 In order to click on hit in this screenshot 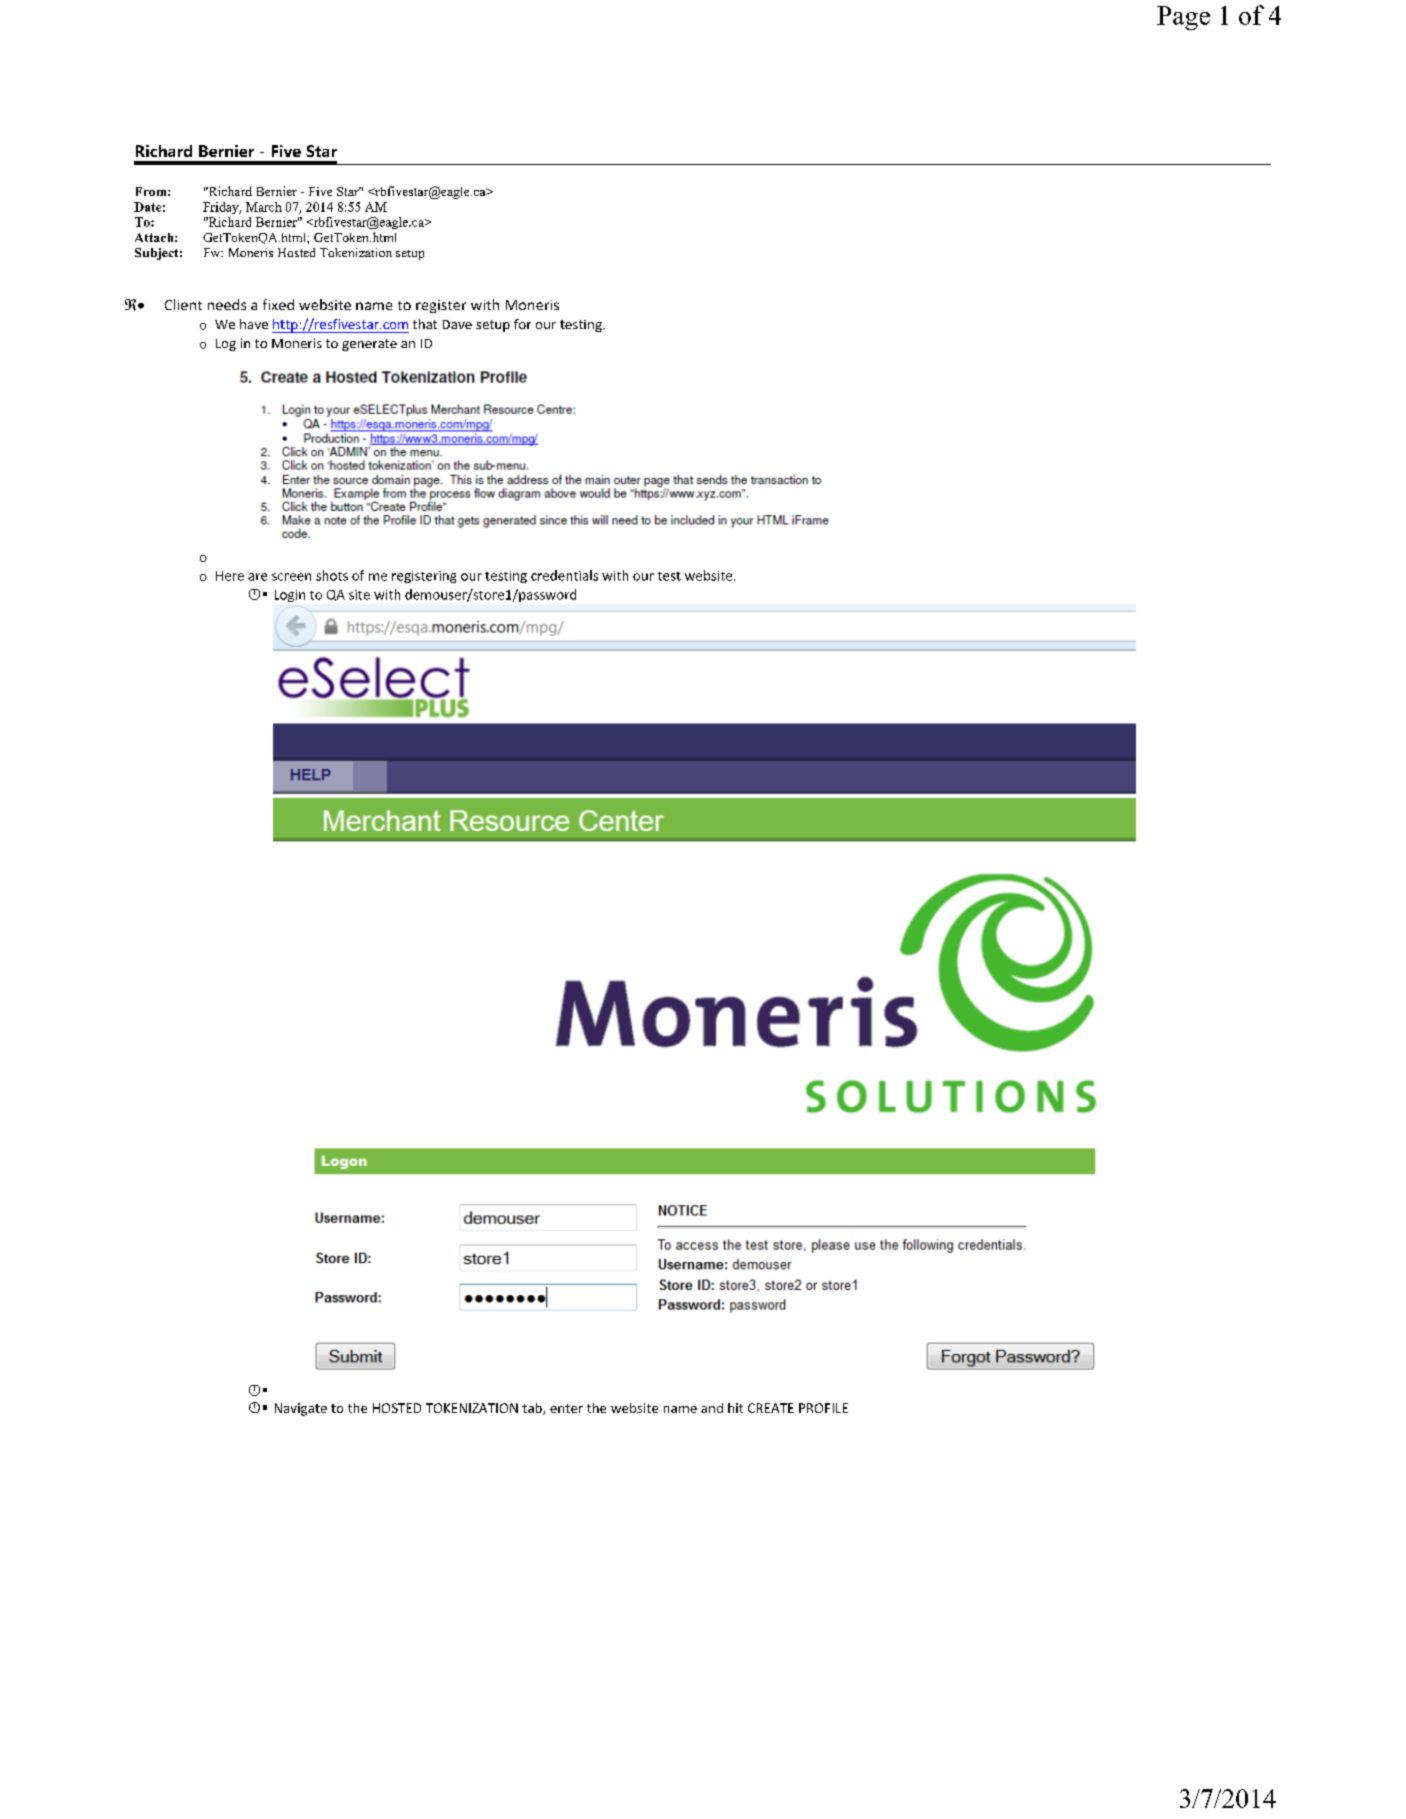, I will do `click(735, 1408)`.
